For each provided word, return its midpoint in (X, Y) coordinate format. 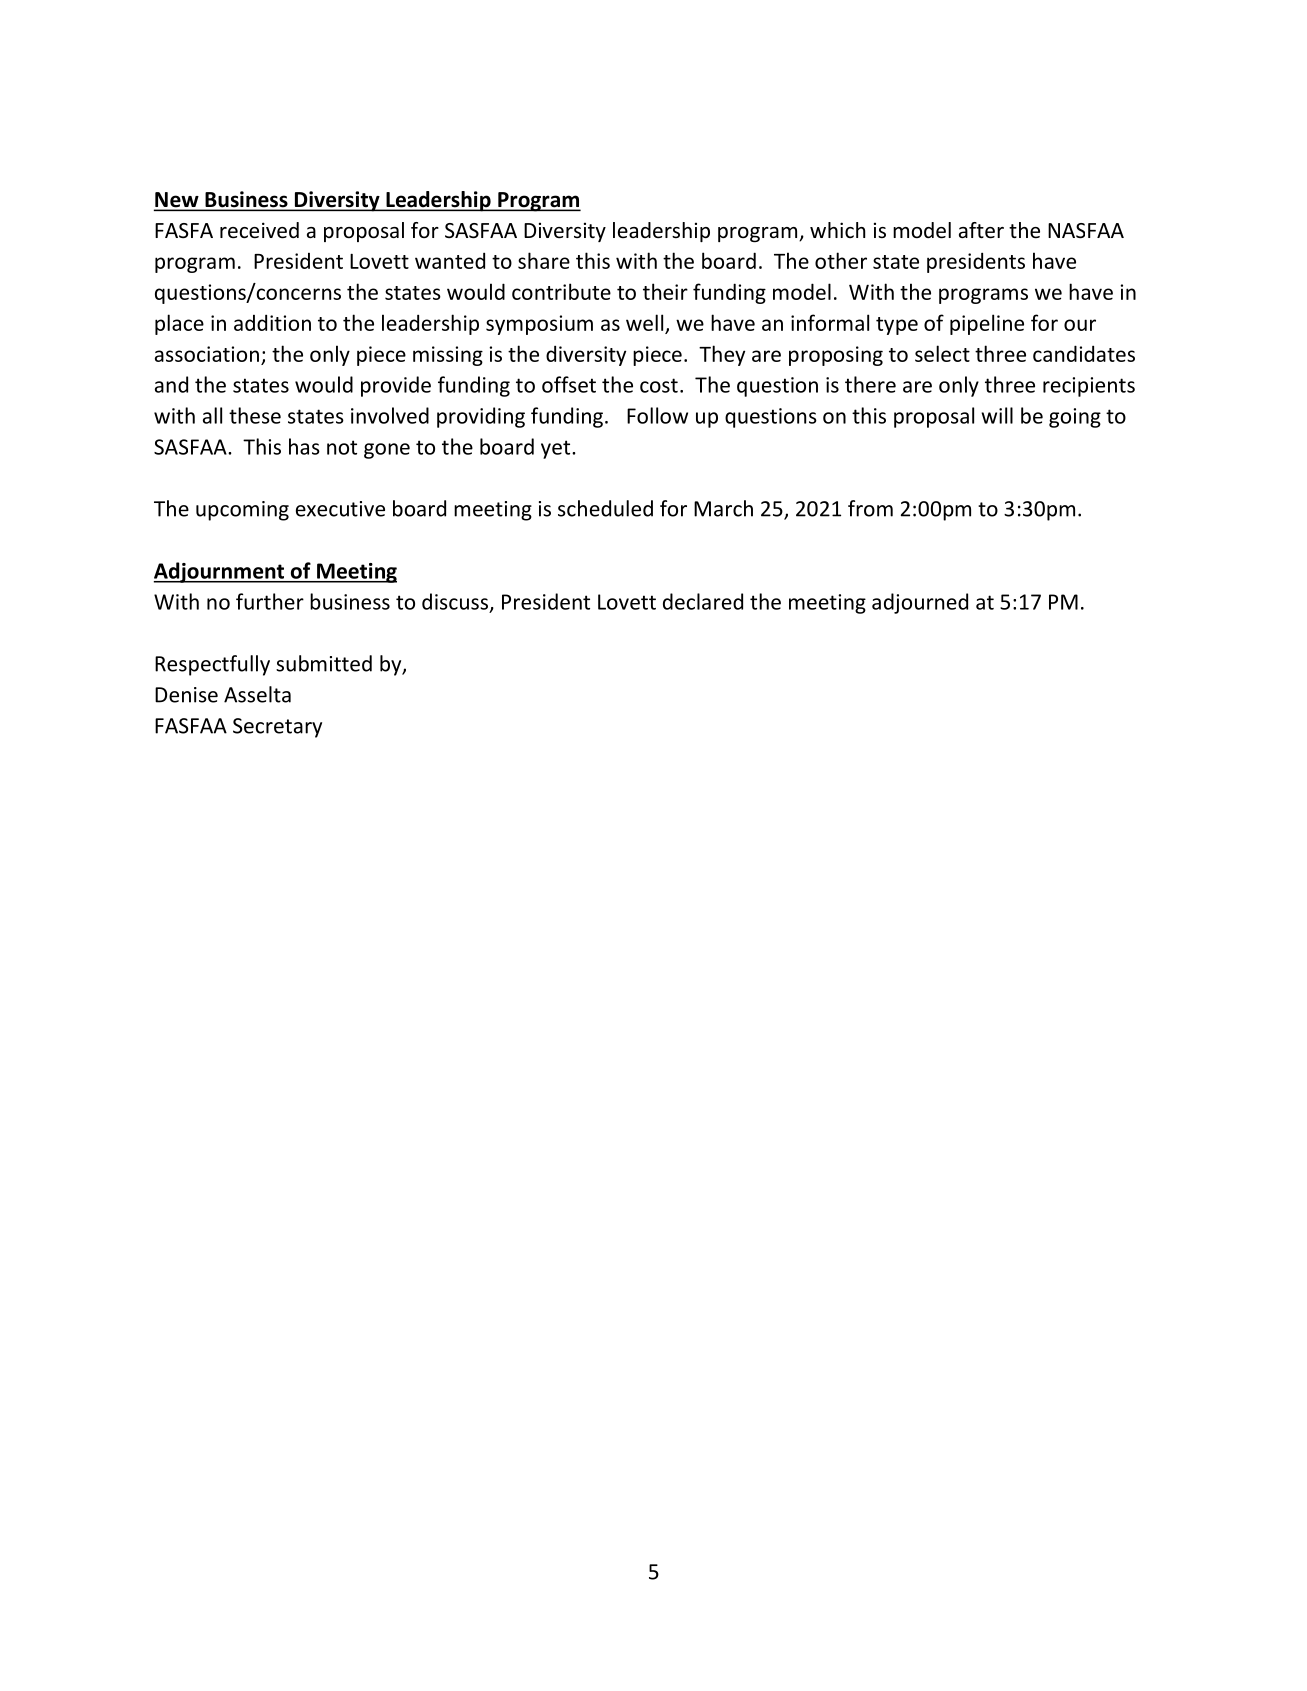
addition (272, 322)
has (304, 446)
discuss (456, 602)
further (270, 601)
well (644, 322)
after (981, 230)
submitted (324, 663)
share (544, 260)
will (997, 415)
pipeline (987, 324)
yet (557, 449)
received (259, 230)
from (870, 508)
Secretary (277, 728)
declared (703, 601)
